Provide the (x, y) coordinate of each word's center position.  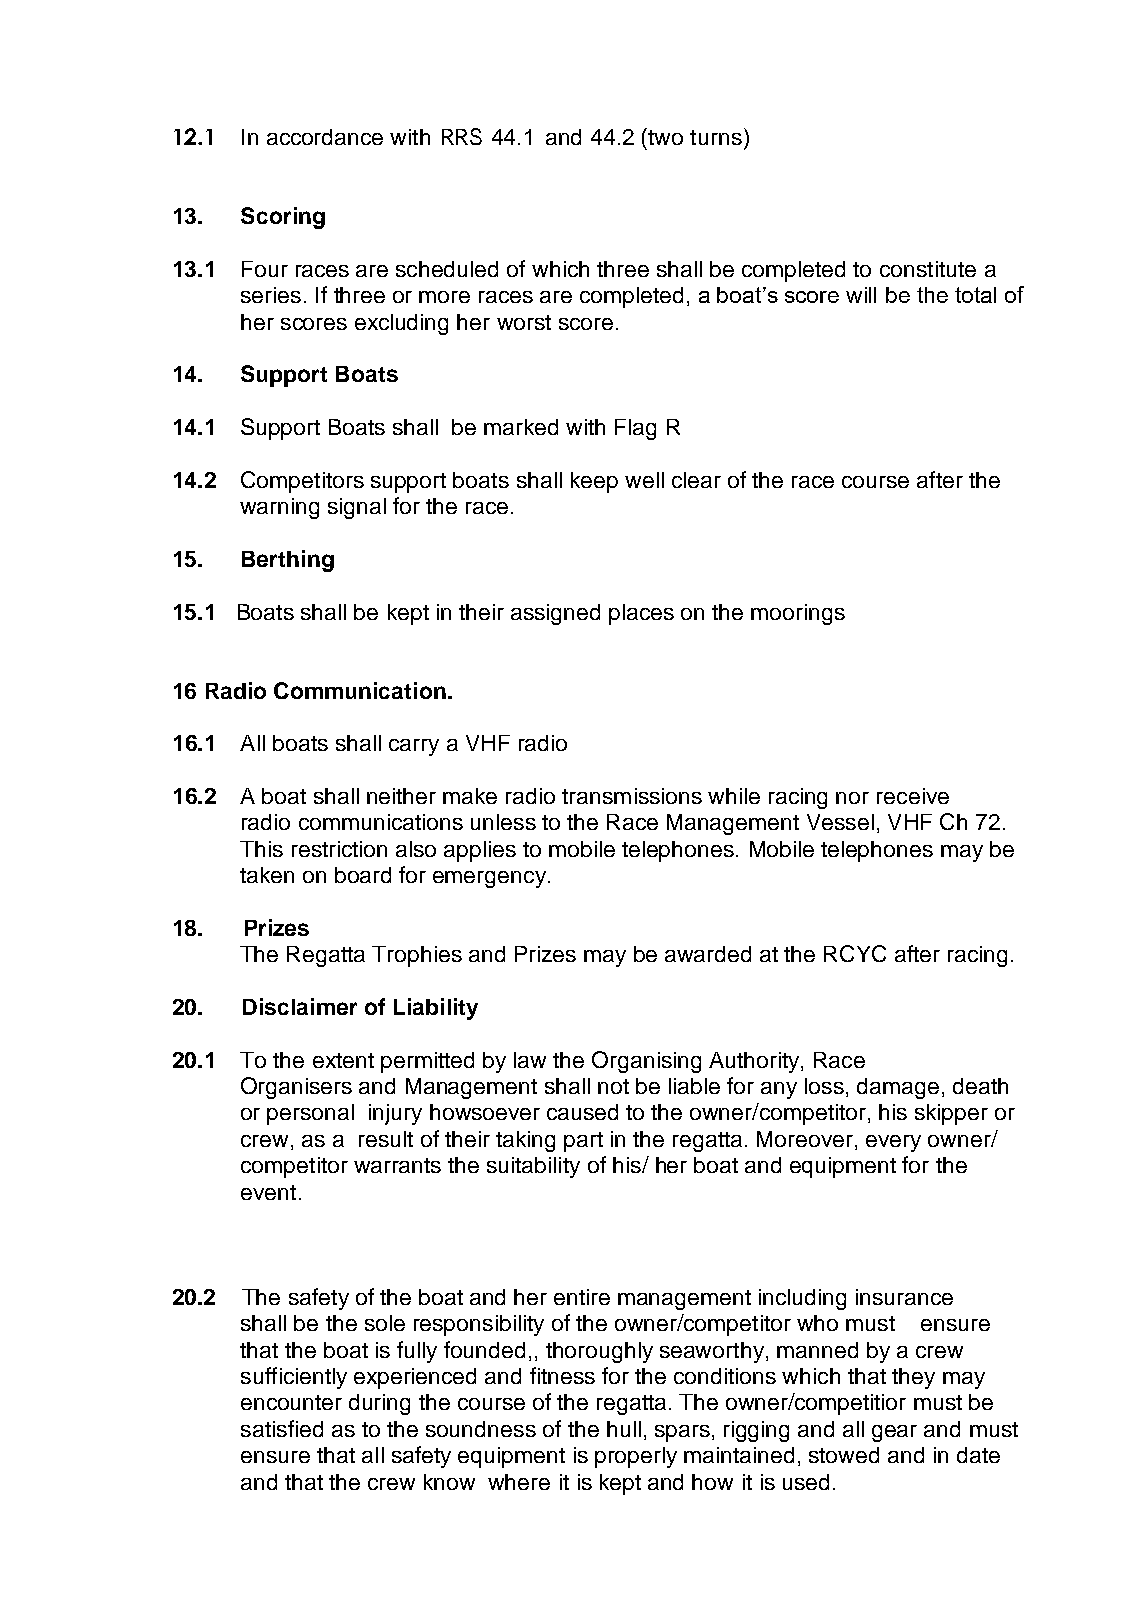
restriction (339, 849)
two (665, 137)
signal (357, 508)
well (644, 480)
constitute (928, 269)
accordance (325, 137)
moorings (798, 614)
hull (624, 1429)
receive (913, 796)
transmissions (632, 796)
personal (310, 1114)
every (893, 1143)
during (379, 1404)
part (583, 1142)
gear (894, 1433)
